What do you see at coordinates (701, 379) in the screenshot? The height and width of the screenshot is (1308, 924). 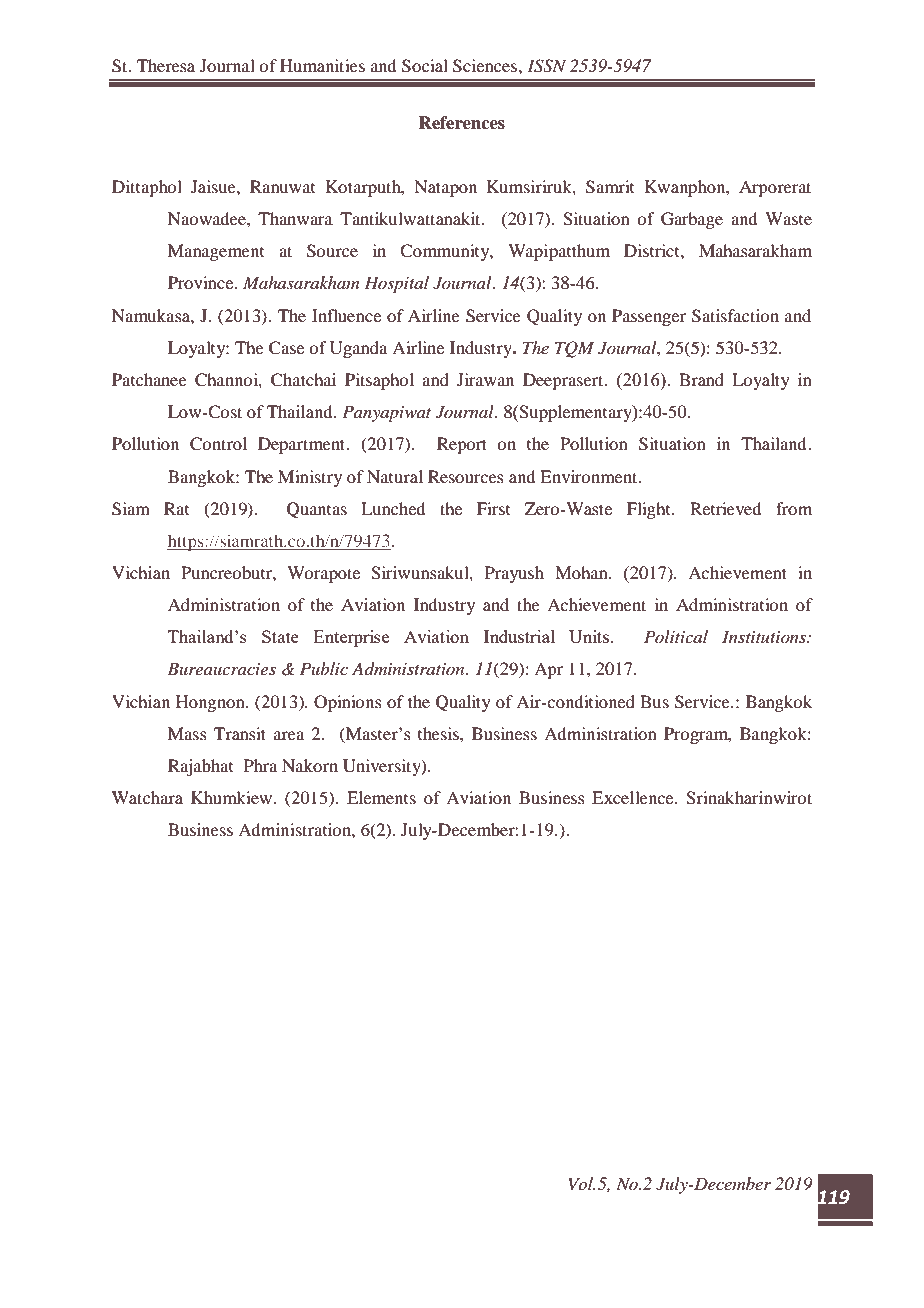 I see `Brand` at bounding box center [701, 379].
